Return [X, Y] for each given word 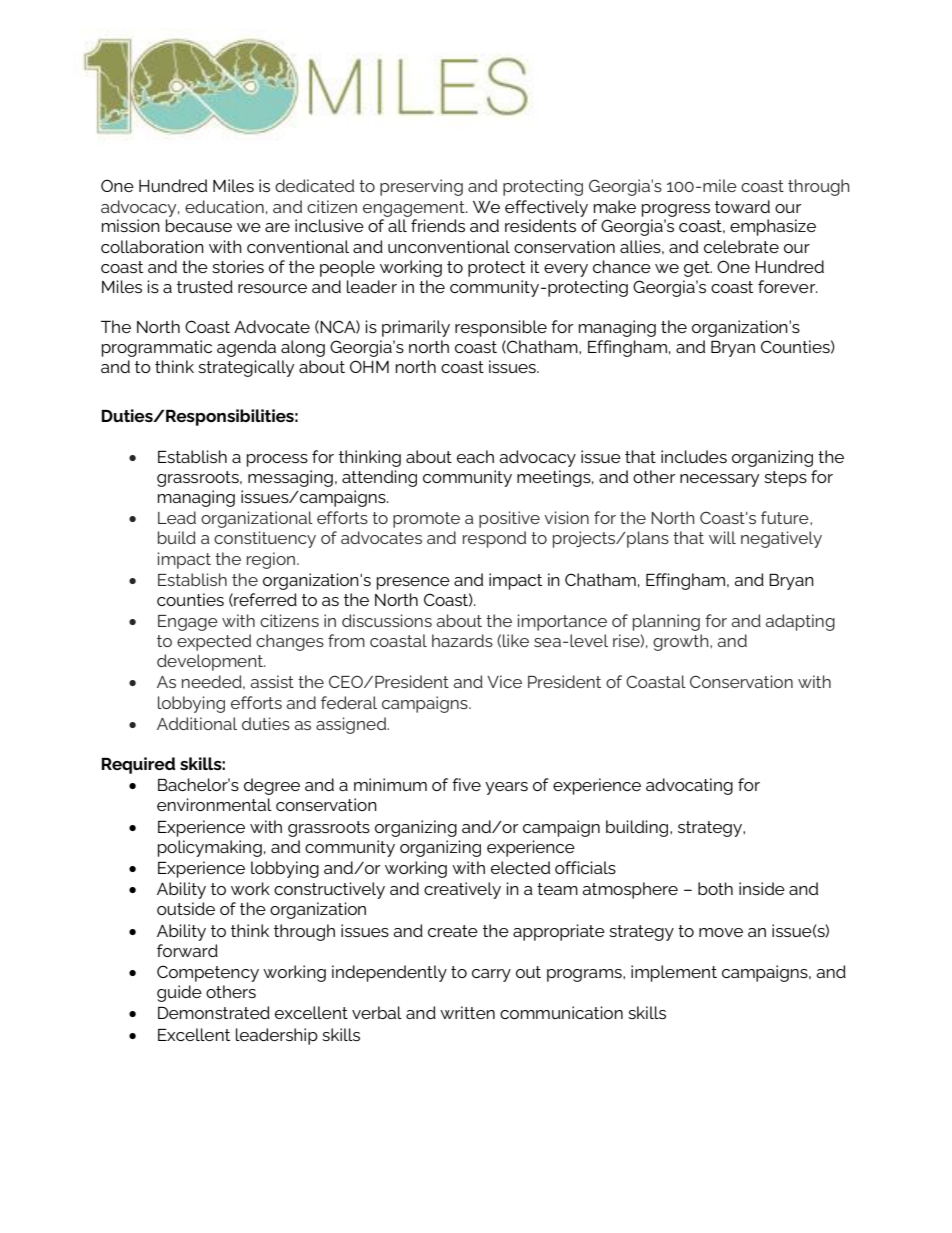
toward [742, 206]
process [277, 460]
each [475, 456]
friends [438, 225]
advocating [689, 786]
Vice [504, 681]
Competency [208, 973]
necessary [720, 480]
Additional [197, 723]
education [224, 206]
